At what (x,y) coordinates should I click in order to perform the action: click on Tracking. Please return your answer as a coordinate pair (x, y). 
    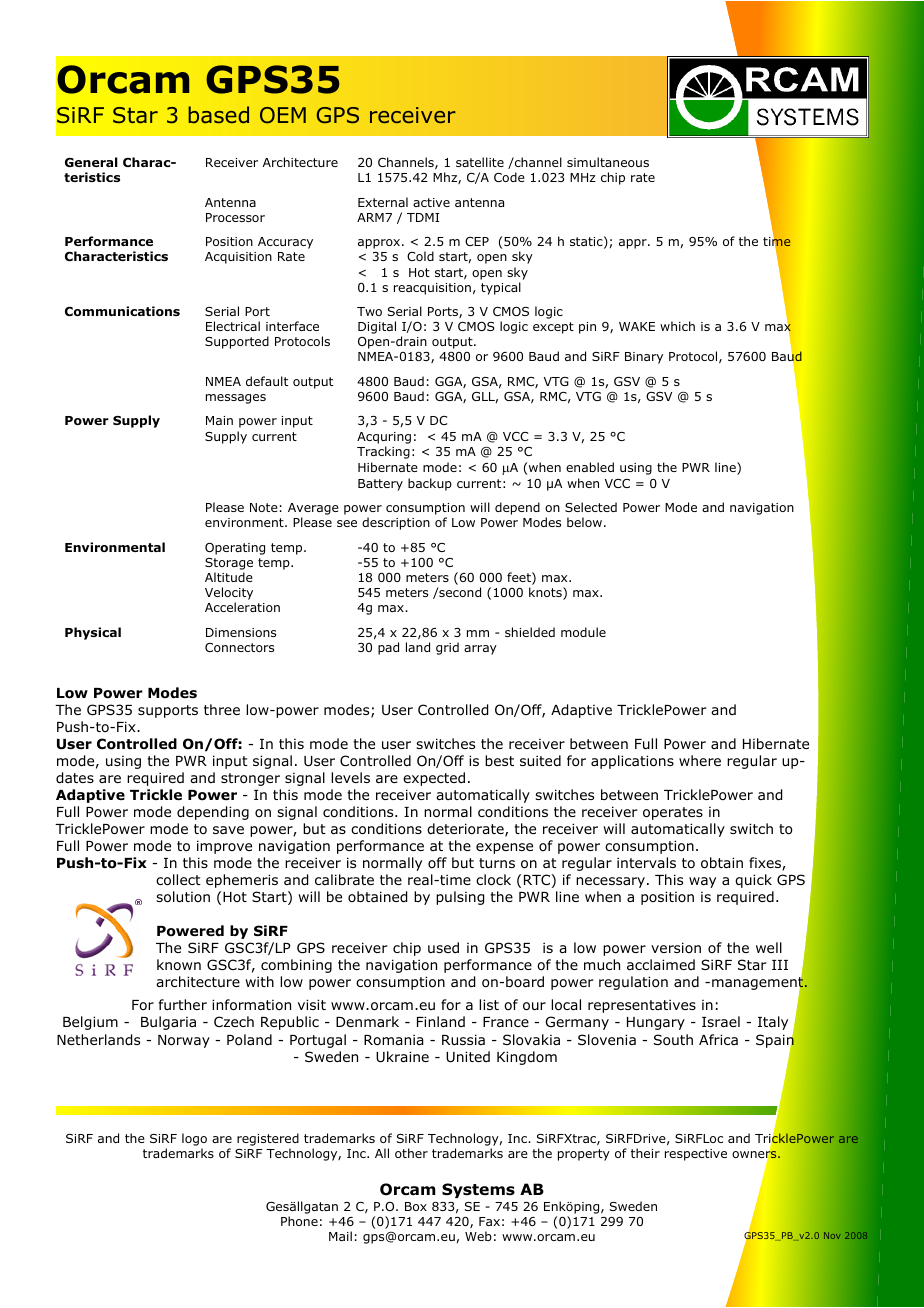
    Looking at the image, I should click on (383, 452).
